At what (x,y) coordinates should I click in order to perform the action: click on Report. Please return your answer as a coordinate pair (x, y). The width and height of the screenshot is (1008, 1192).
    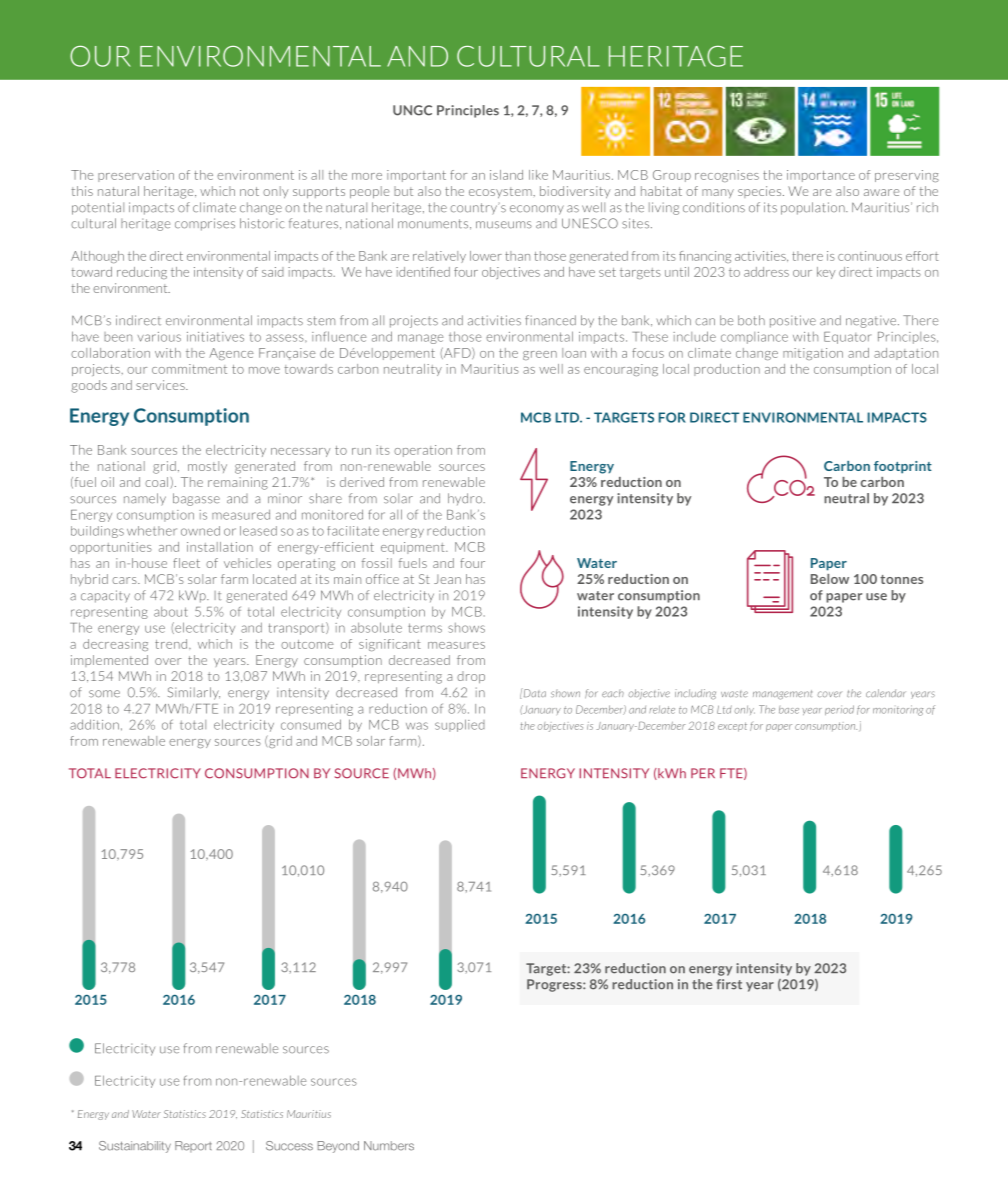
    Looking at the image, I should click on (193, 1147).
